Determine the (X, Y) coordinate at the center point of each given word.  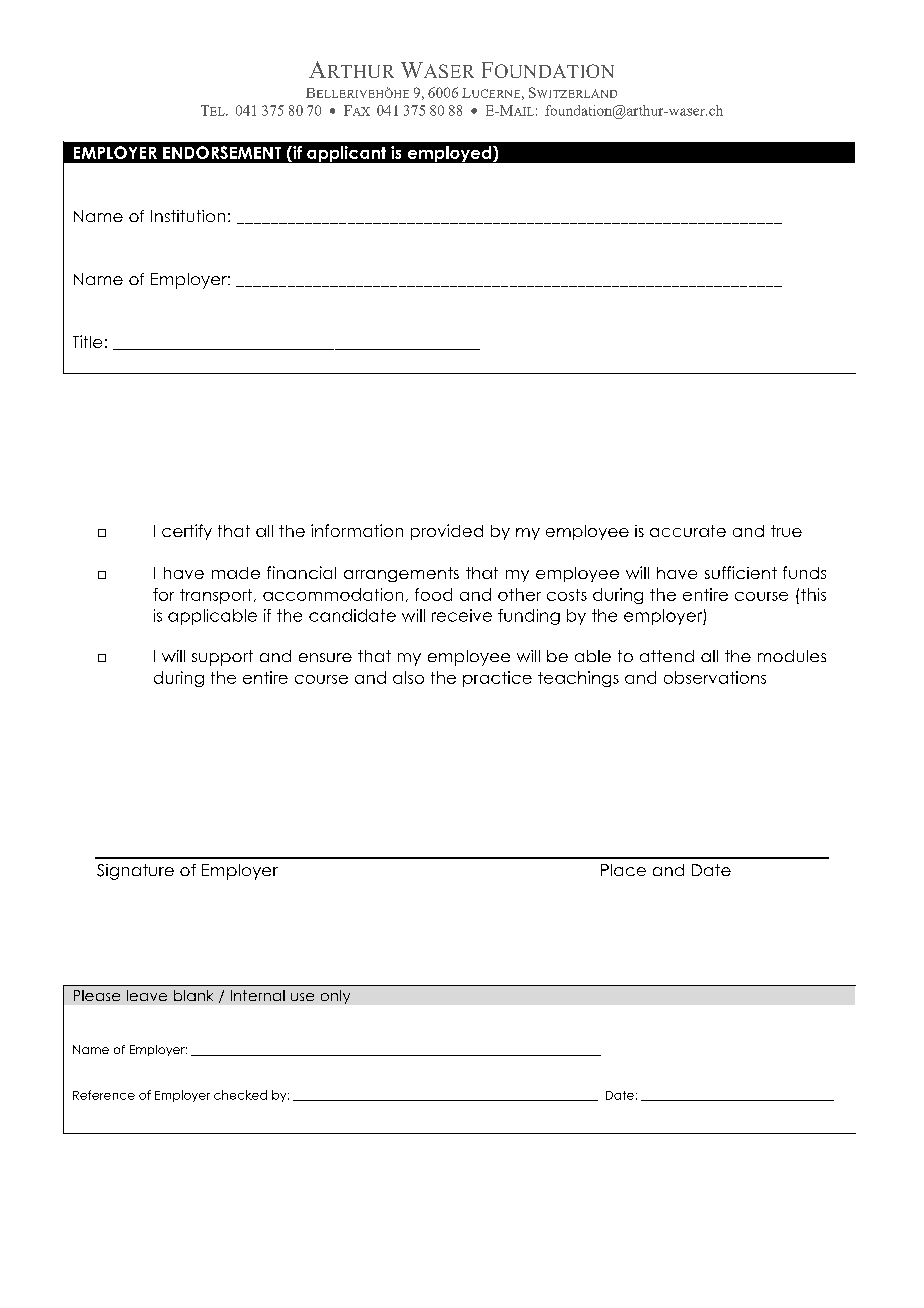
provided (447, 532)
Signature (135, 872)
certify (187, 532)
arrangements (401, 574)
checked (240, 1095)
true (786, 531)
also (408, 677)
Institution (188, 216)
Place (623, 870)
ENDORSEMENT (222, 152)
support (222, 658)
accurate (688, 531)
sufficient (741, 572)
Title (87, 341)
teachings (578, 679)
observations (715, 677)
